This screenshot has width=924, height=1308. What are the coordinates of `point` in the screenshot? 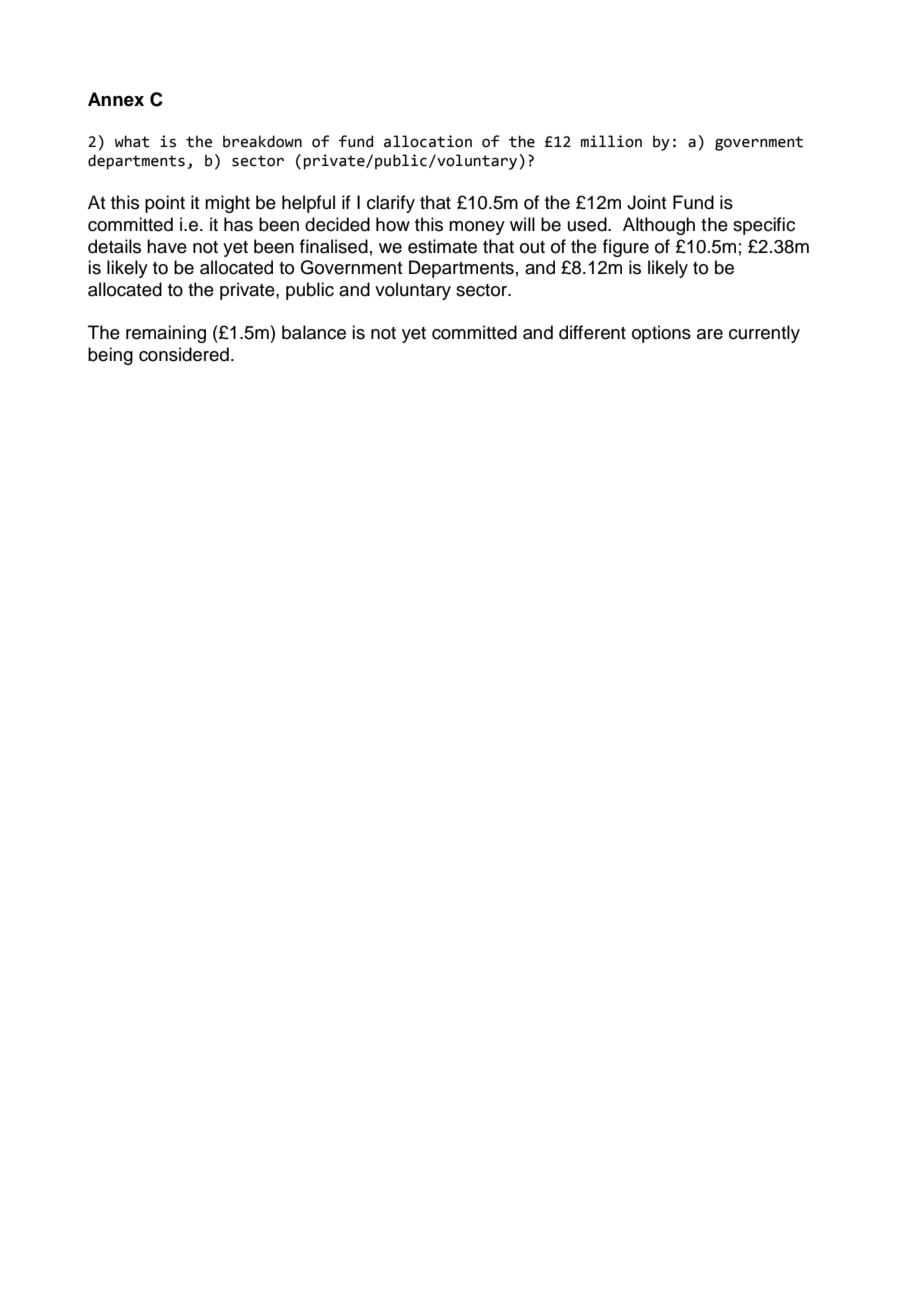 It's located at (165, 204).
